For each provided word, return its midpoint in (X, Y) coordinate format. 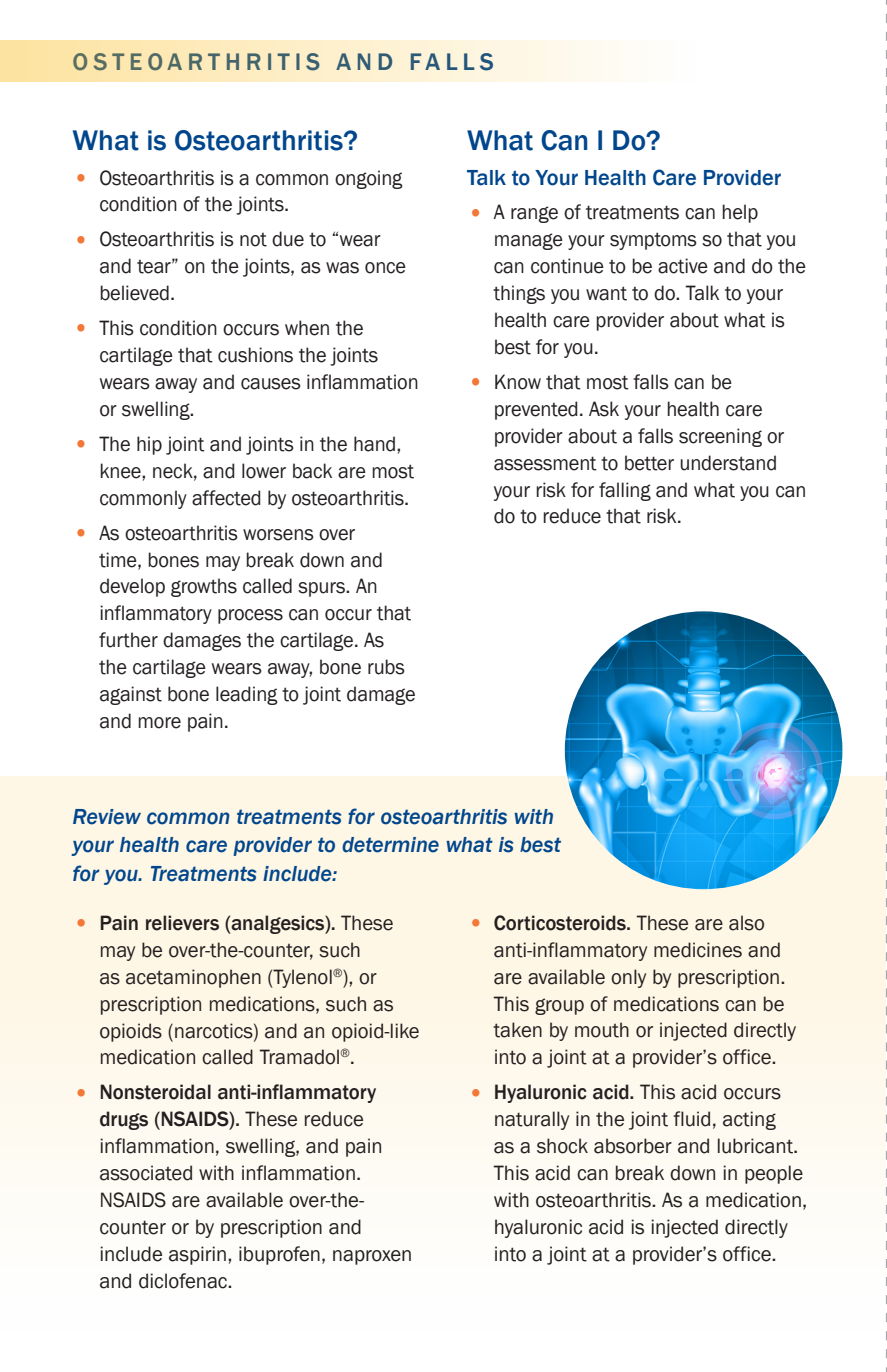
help (740, 213)
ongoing (369, 179)
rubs (386, 667)
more (159, 723)
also (746, 923)
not (253, 240)
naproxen (372, 1257)
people (774, 1174)
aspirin (197, 1255)
